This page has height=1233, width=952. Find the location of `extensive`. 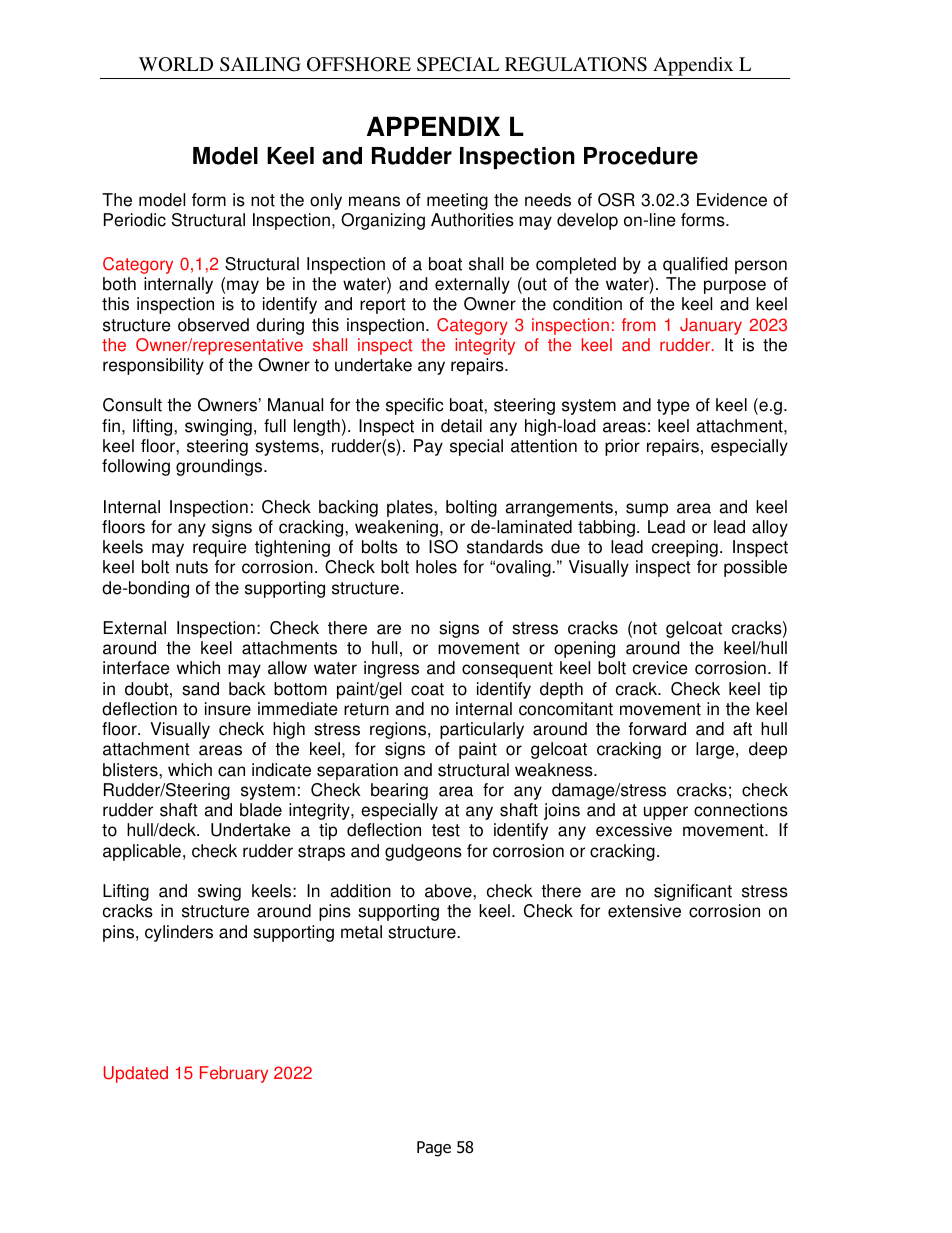

extensive is located at coordinates (644, 911).
